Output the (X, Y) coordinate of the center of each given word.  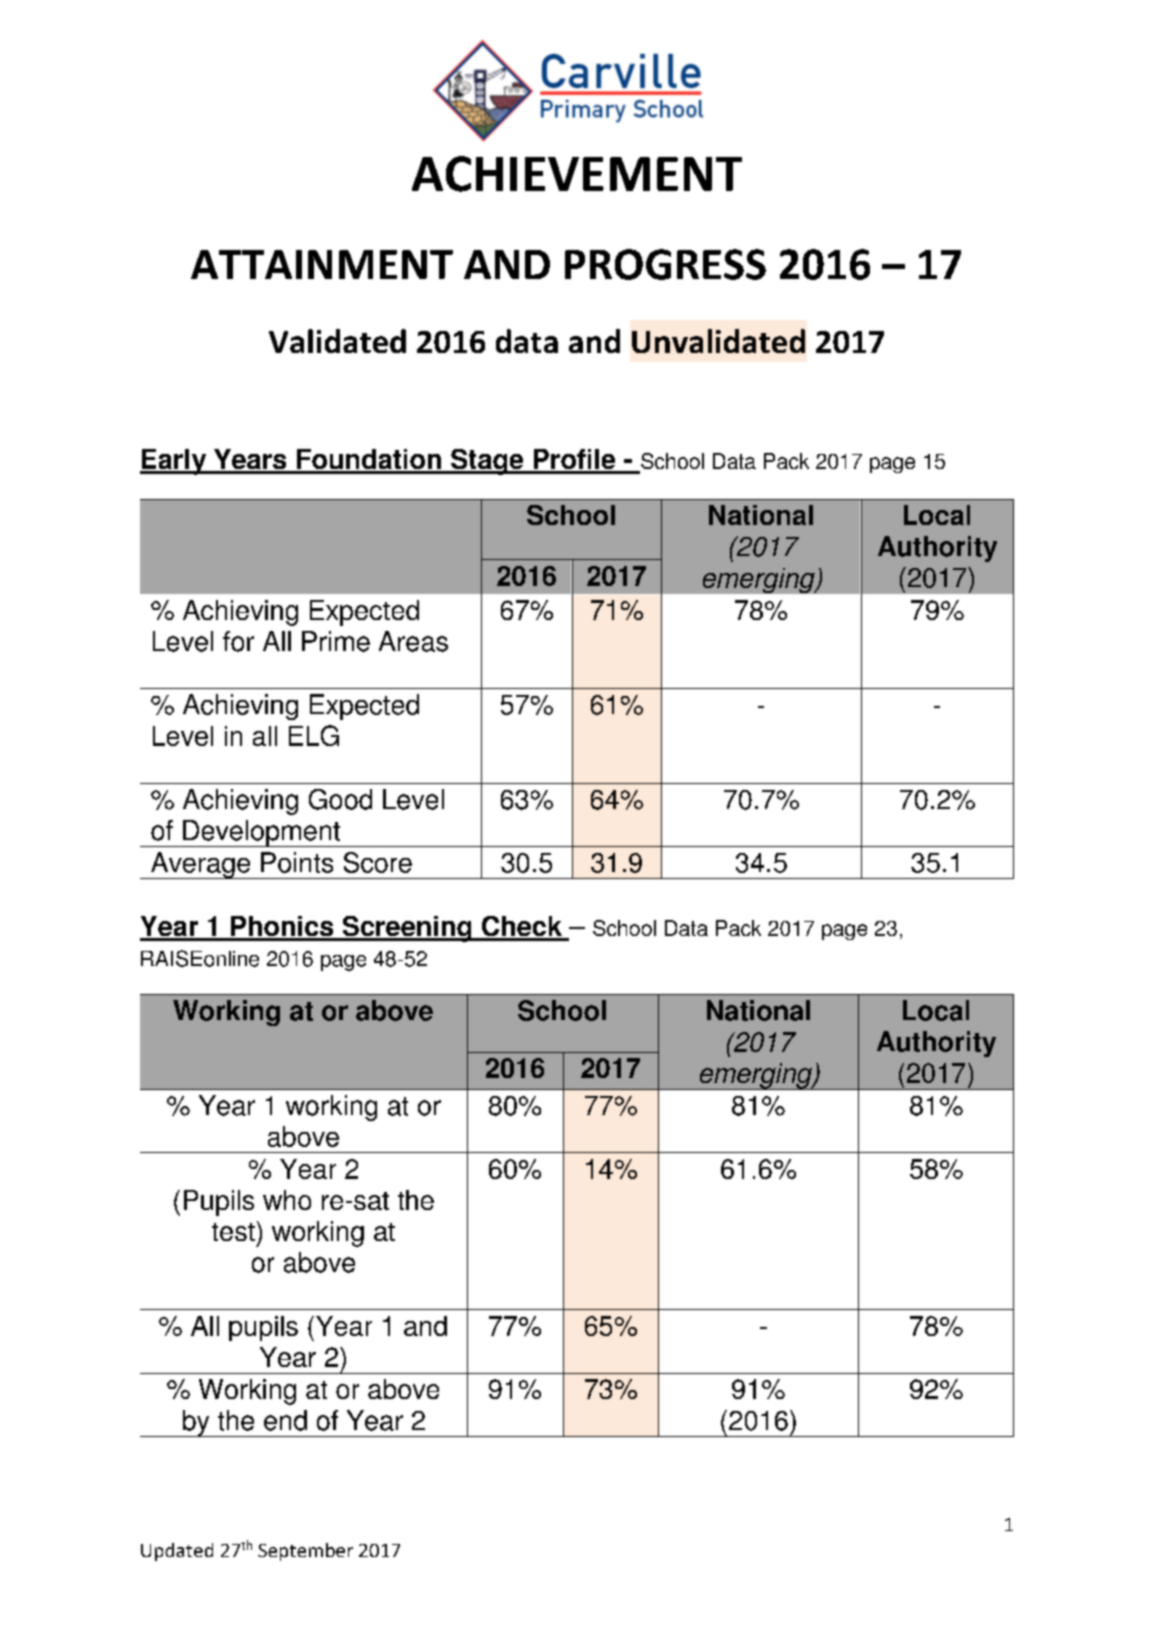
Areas (413, 641)
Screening (407, 929)
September (305, 1552)
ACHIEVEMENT (577, 174)
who (287, 1200)
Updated (177, 1552)
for (238, 641)
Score (378, 862)
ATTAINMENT (322, 264)
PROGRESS (665, 264)
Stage (487, 462)
